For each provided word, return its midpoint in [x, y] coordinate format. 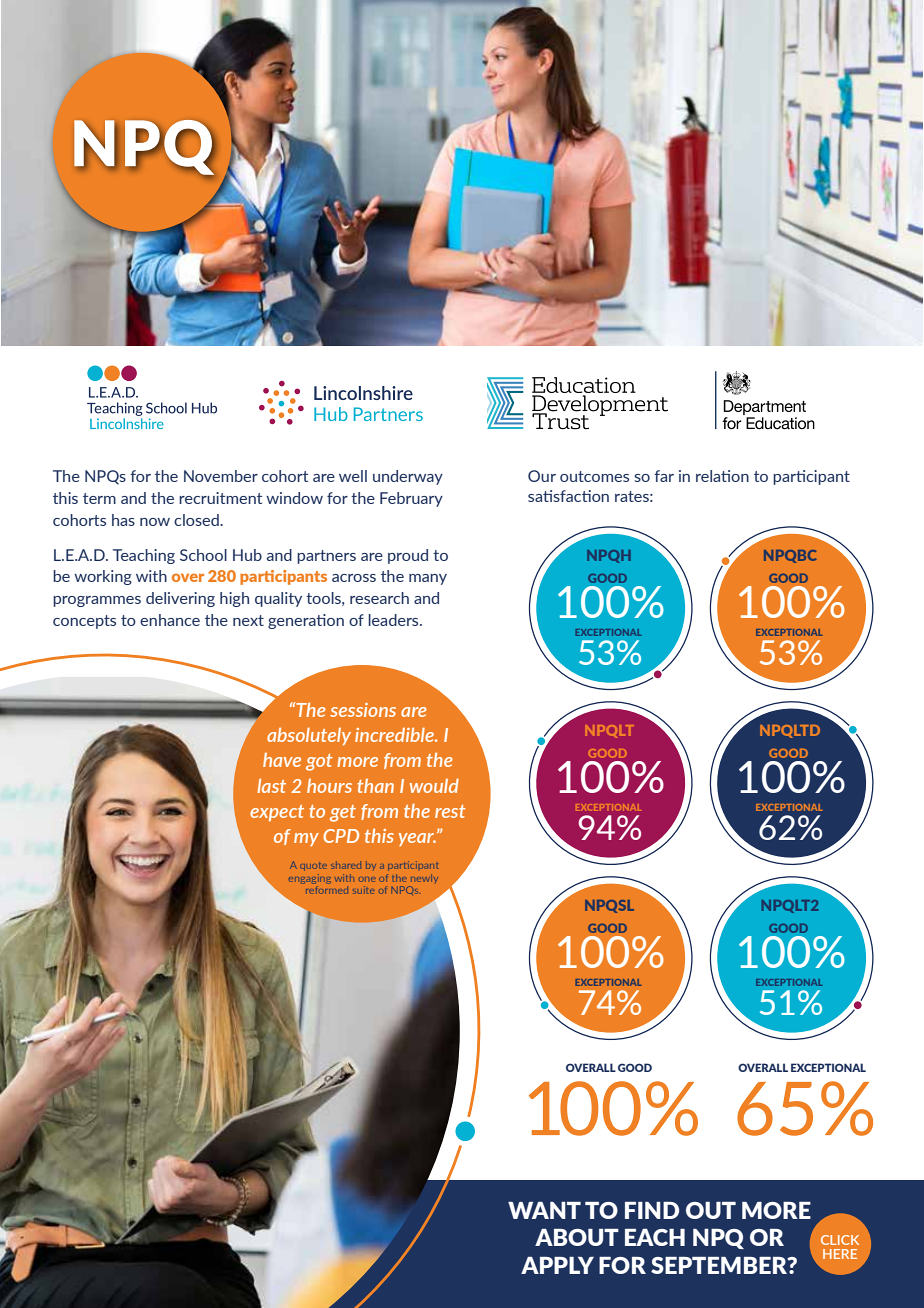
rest [450, 811]
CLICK [840, 1240]
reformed [327, 888]
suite [364, 890]
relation [722, 476]
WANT [544, 1210]
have [282, 760]
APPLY [557, 1265]
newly [424, 878]
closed [197, 520]
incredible [395, 735]
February [411, 499]
